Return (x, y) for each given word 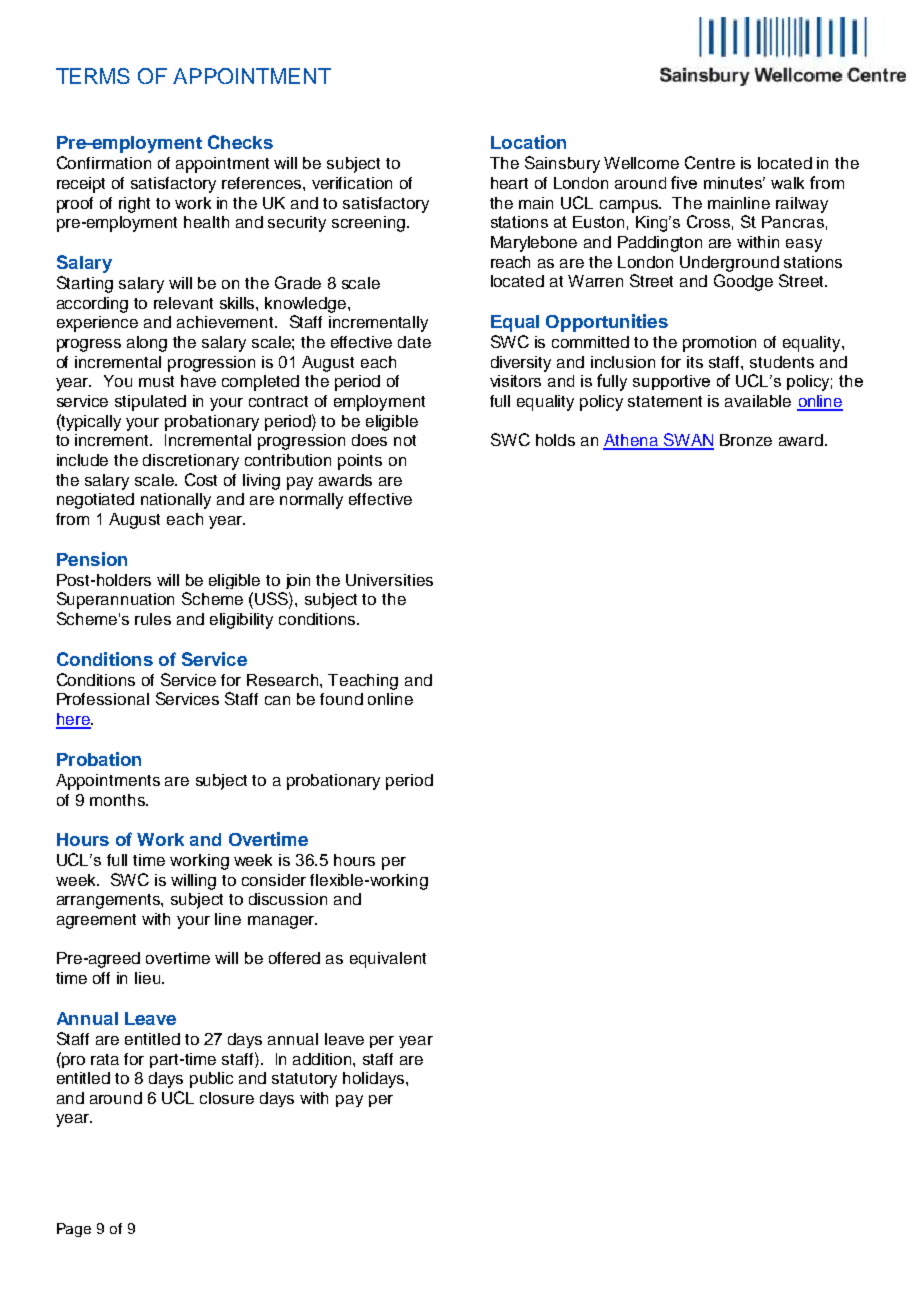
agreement (96, 921)
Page (74, 1230)
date (414, 342)
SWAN (687, 441)
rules (153, 619)
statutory (304, 1080)
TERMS (93, 76)
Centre (710, 162)
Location (528, 142)
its (695, 362)
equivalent (388, 960)
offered (294, 958)
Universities (389, 580)
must (156, 381)
